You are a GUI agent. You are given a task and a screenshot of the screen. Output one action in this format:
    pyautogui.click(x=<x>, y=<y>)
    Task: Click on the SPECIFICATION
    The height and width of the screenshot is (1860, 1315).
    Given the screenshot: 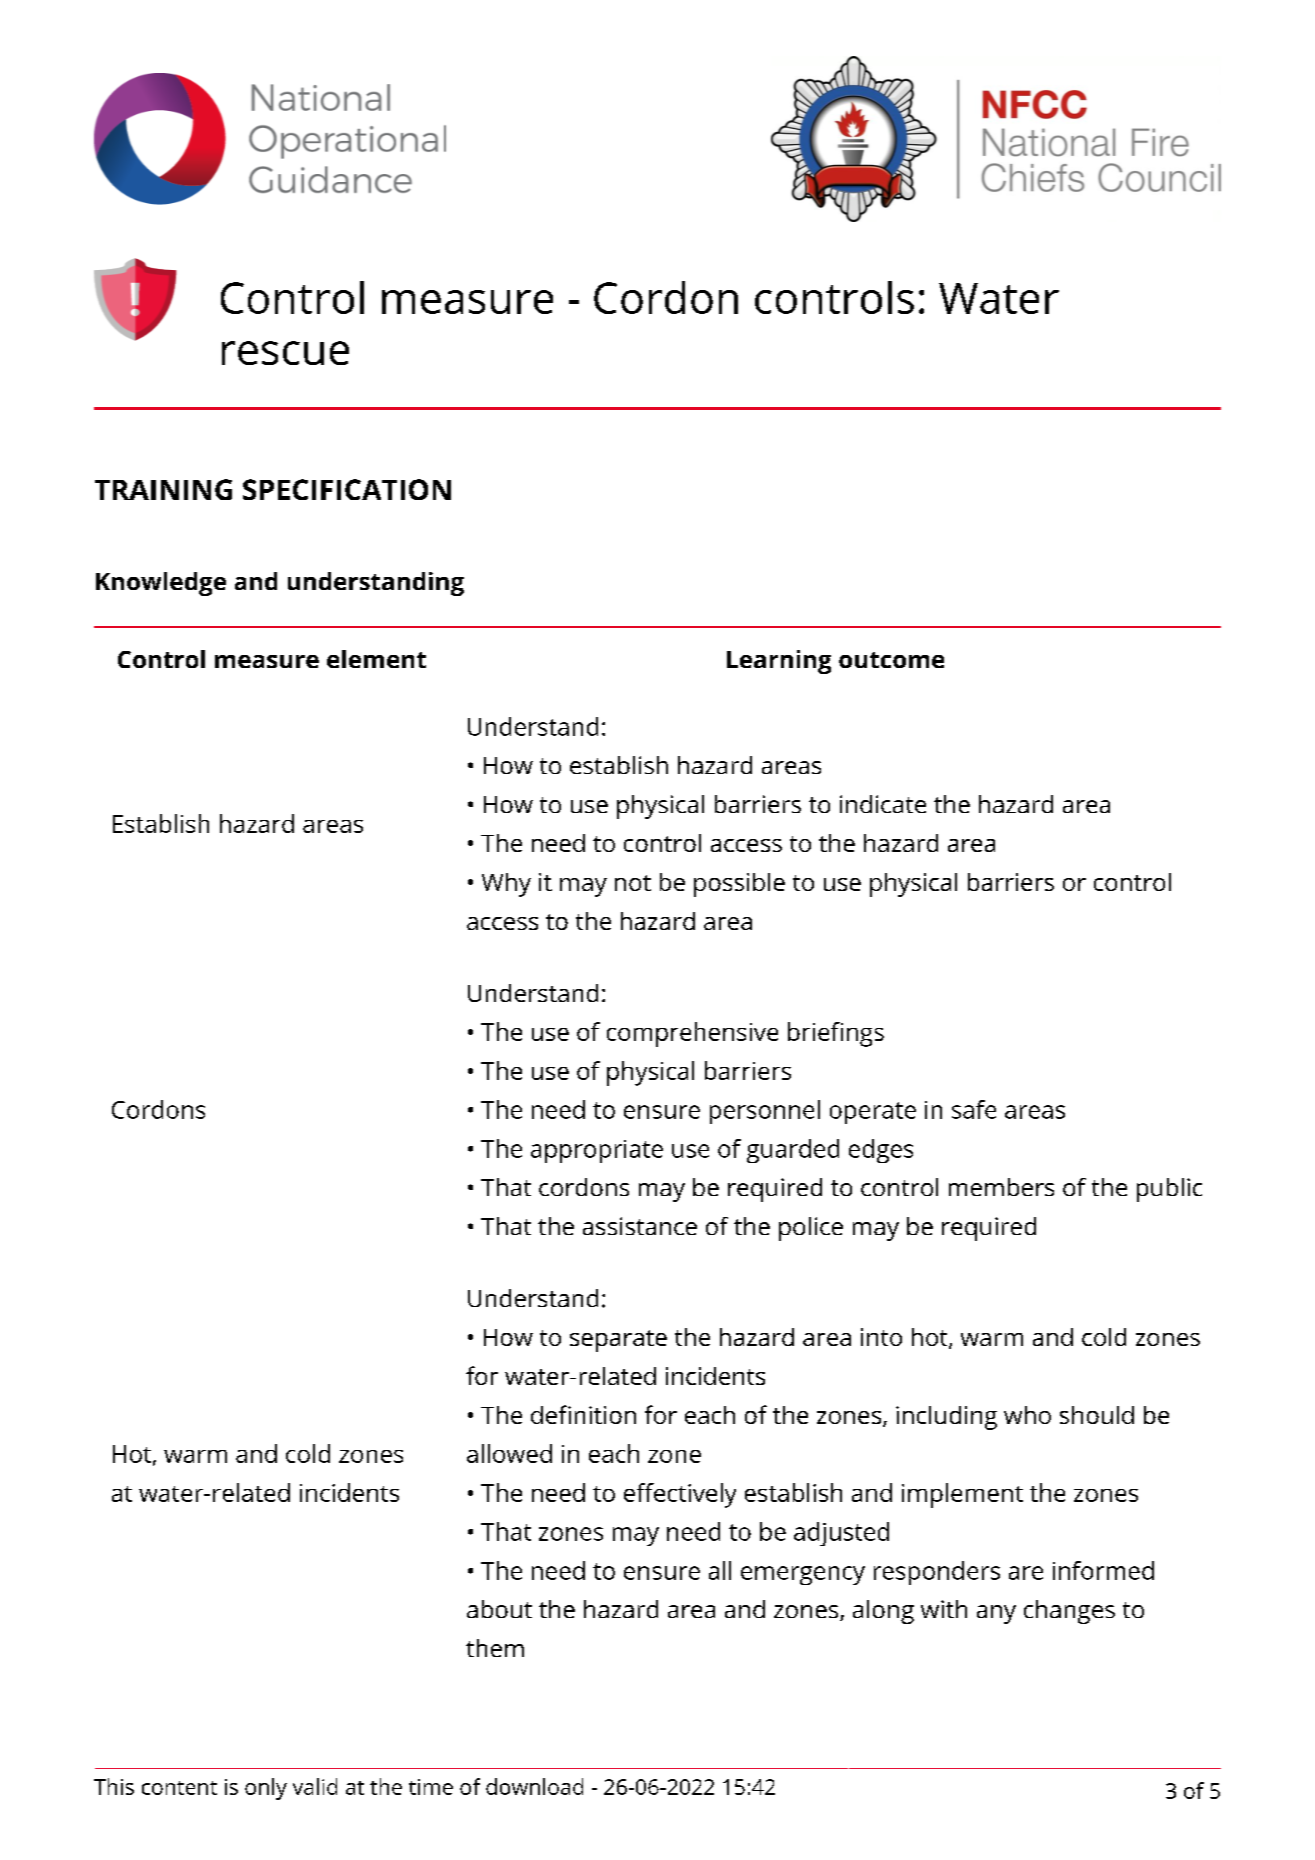 What is the action you would take?
    pyautogui.click(x=347, y=489)
